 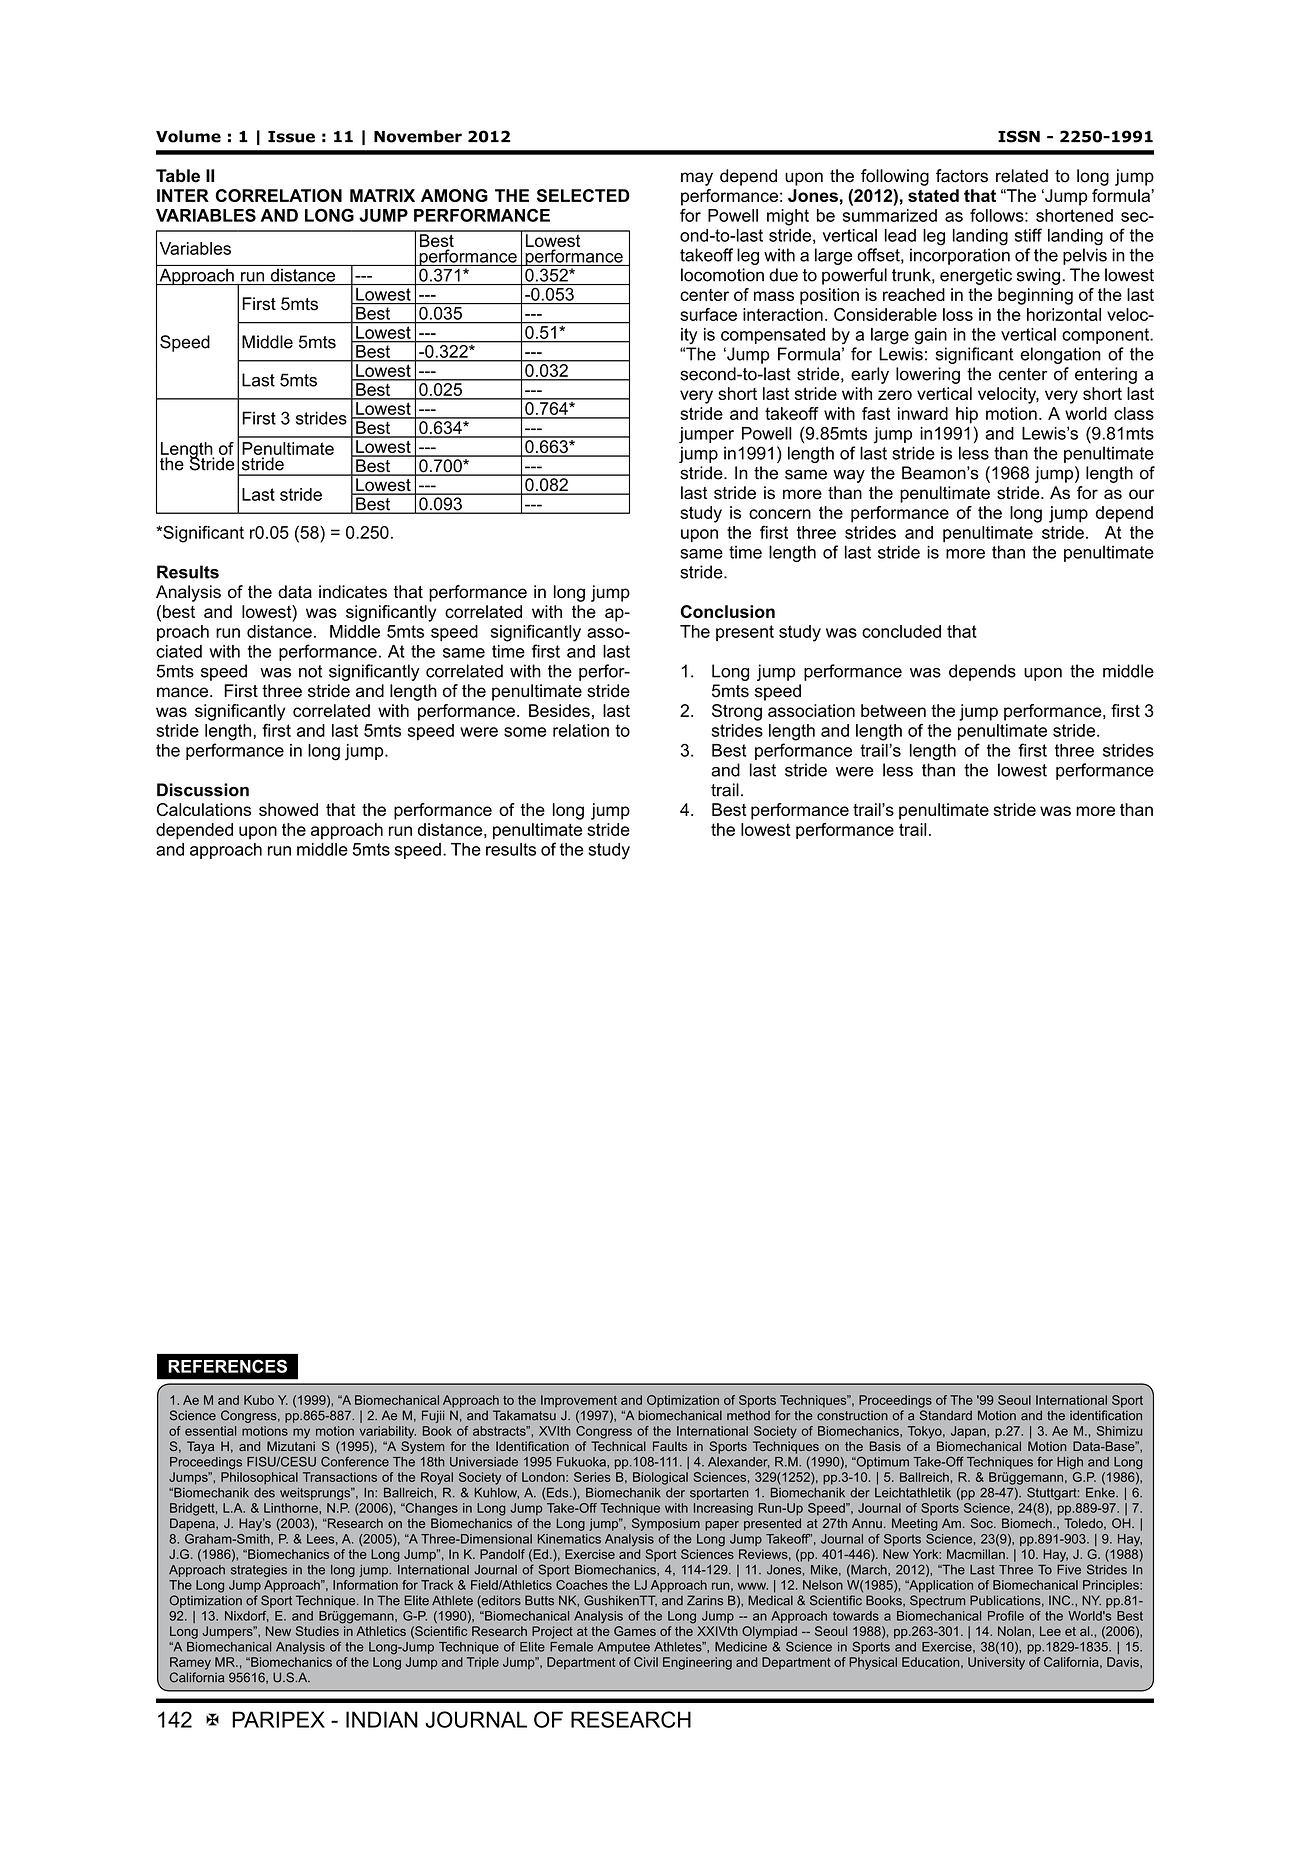 What do you see at coordinates (946, 1415) in the image?
I see `Standard` at bounding box center [946, 1415].
